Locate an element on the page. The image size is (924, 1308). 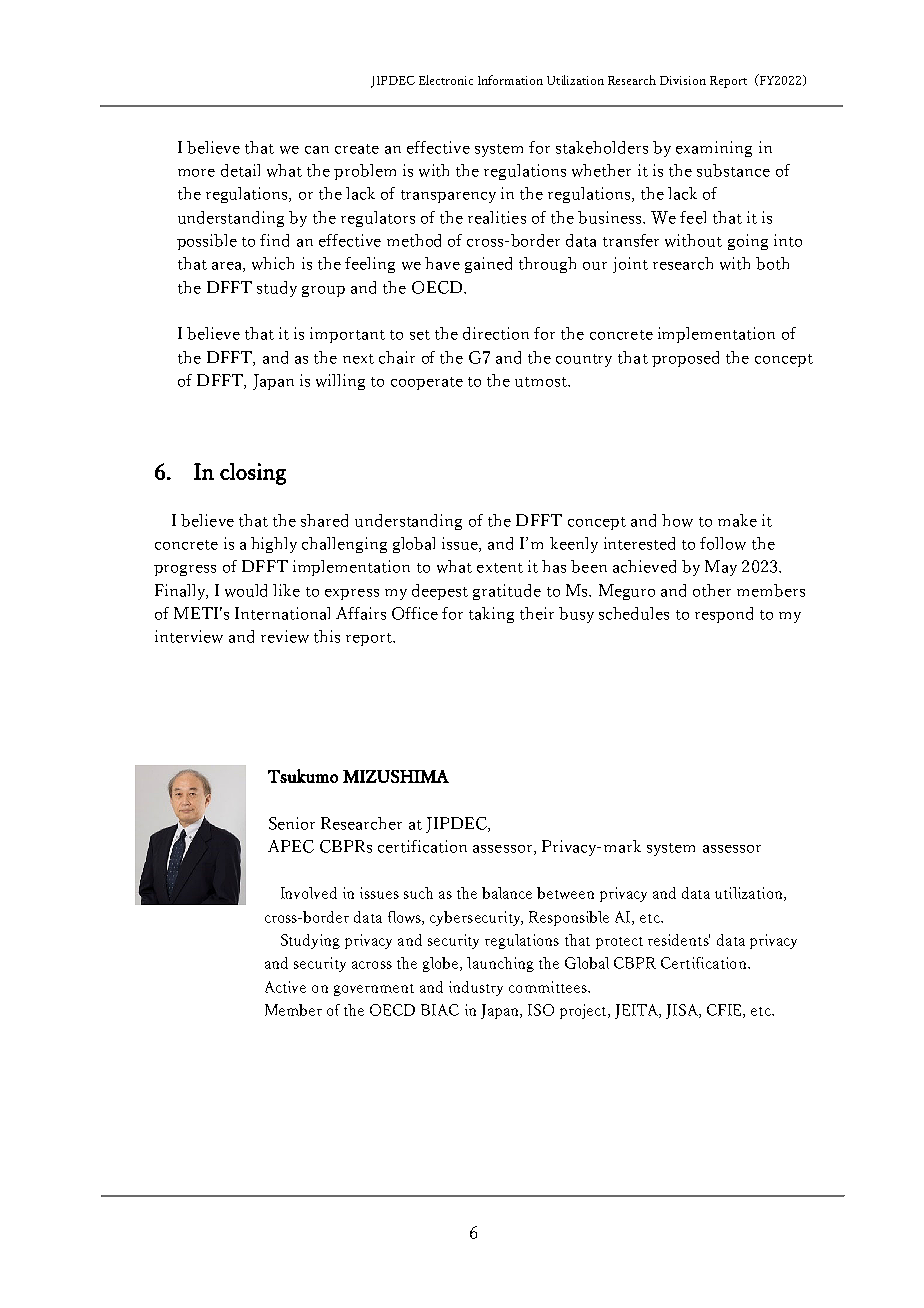
Active is located at coordinates (285, 987).
